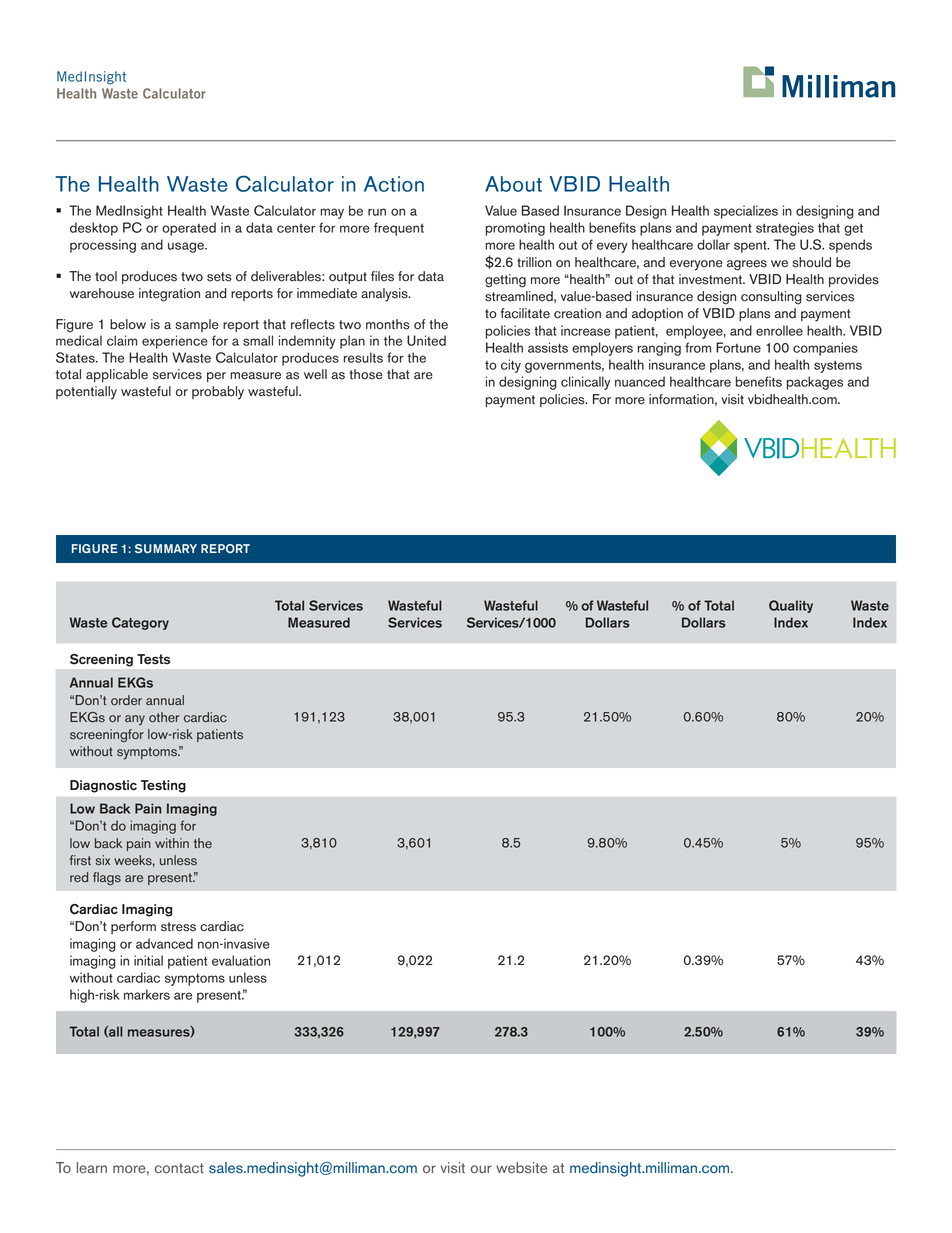  Describe the element at coordinates (511, 366) in the screenshot. I see `city` at that location.
